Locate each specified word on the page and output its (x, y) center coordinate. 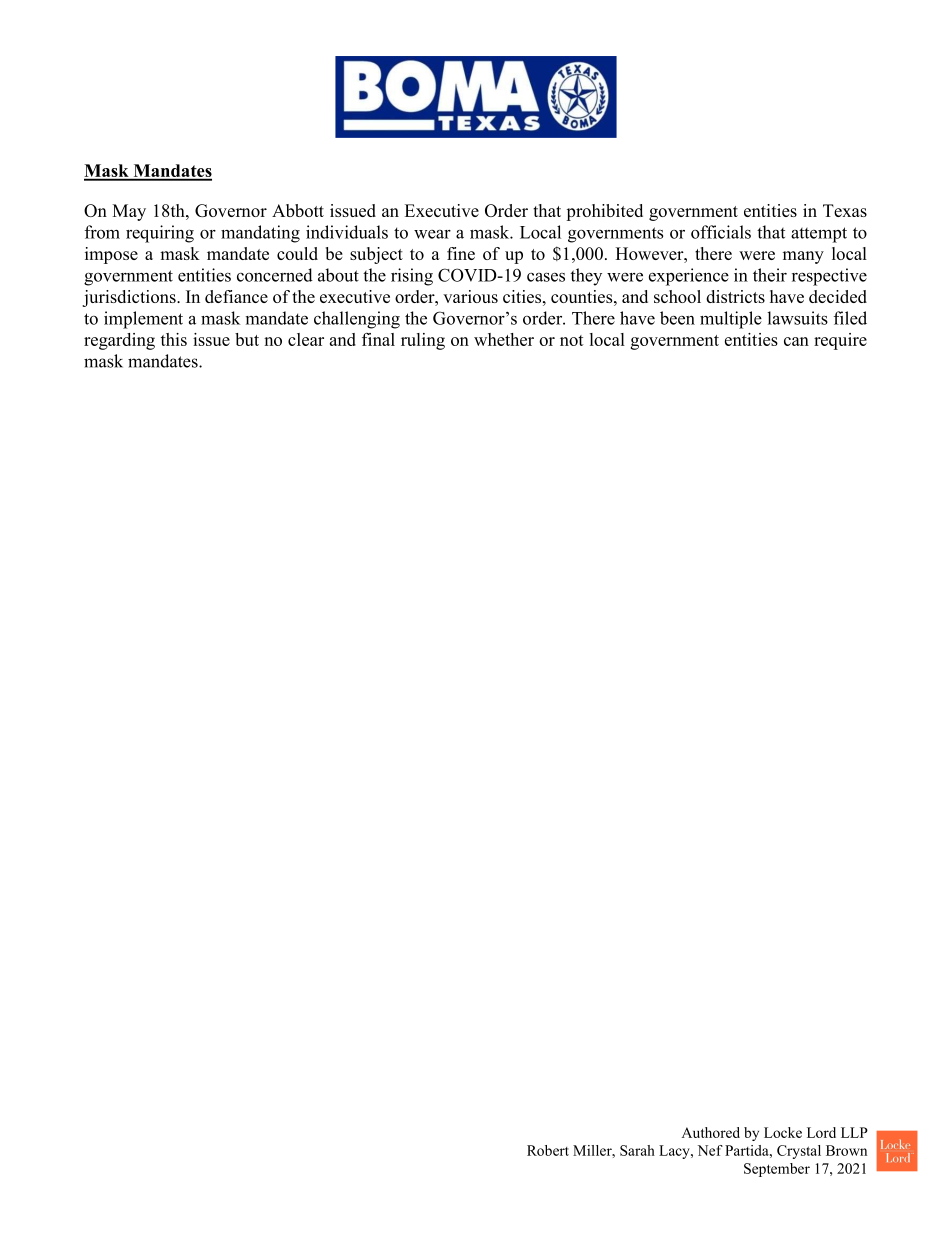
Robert (548, 1150)
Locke (783, 1132)
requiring (160, 234)
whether (504, 339)
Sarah (637, 1150)
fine (461, 253)
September (777, 1170)
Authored (711, 1132)
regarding (119, 341)
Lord (821, 1132)
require (840, 341)
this (174, 339)
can (796, 341)
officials (721, 232)
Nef (710, 1150)
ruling (423, 341)
